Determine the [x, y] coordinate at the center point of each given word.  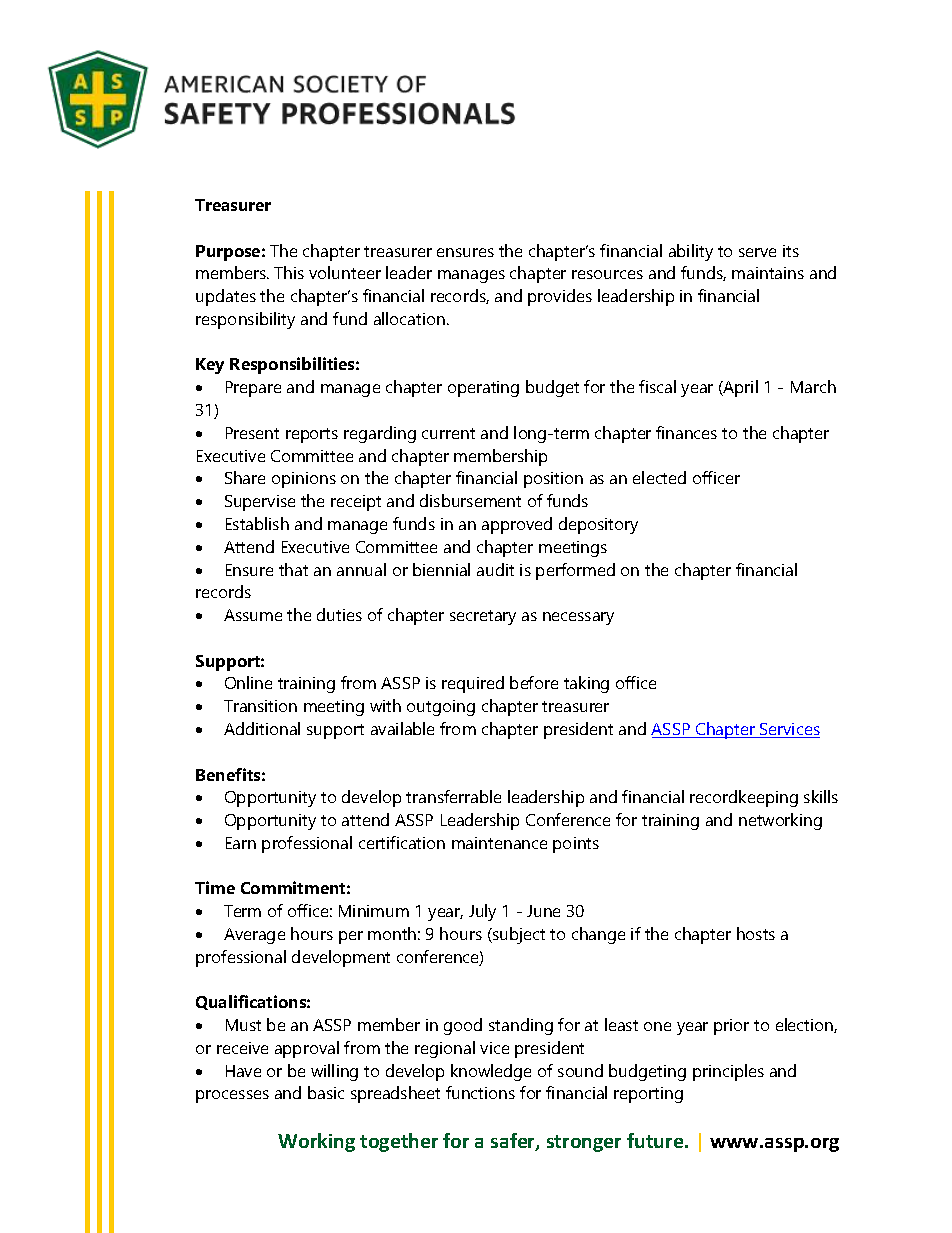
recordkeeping [744, 798]
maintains [768, 273]
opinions [304, 480]
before [534, 682]
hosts [756, 933]
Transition [260, 706]
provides [560, 297]
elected [659, 477]
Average [254, 936]
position [553, 480]
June [543, 911]
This [289, 272]
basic [326, 1092]
